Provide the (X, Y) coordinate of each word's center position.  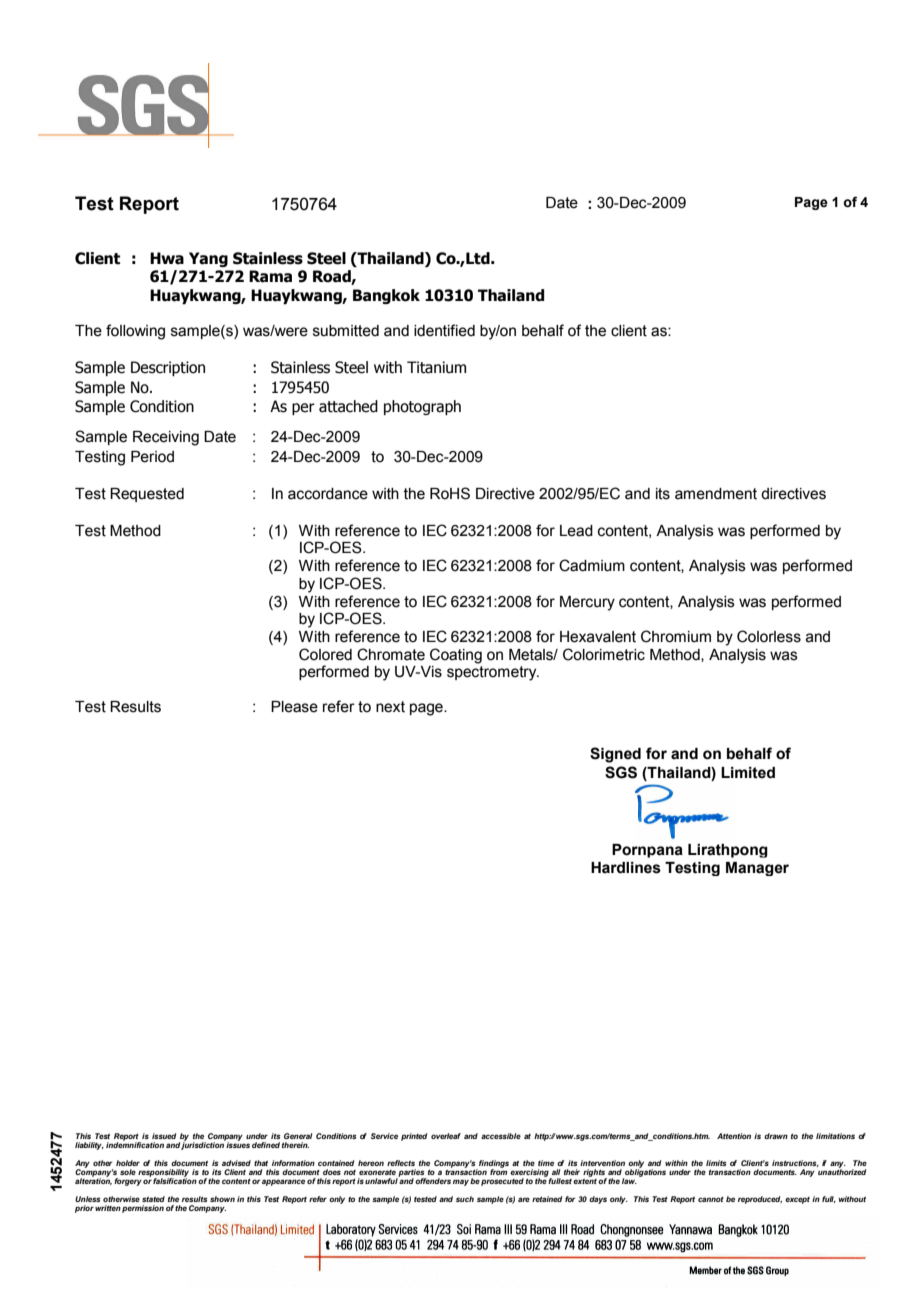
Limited (748, 773)
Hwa (167, 258)
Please (294, 707)
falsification (175, 1180)
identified (444, 330)
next (390, 707)
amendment (716, 494)
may (461, 1182)
